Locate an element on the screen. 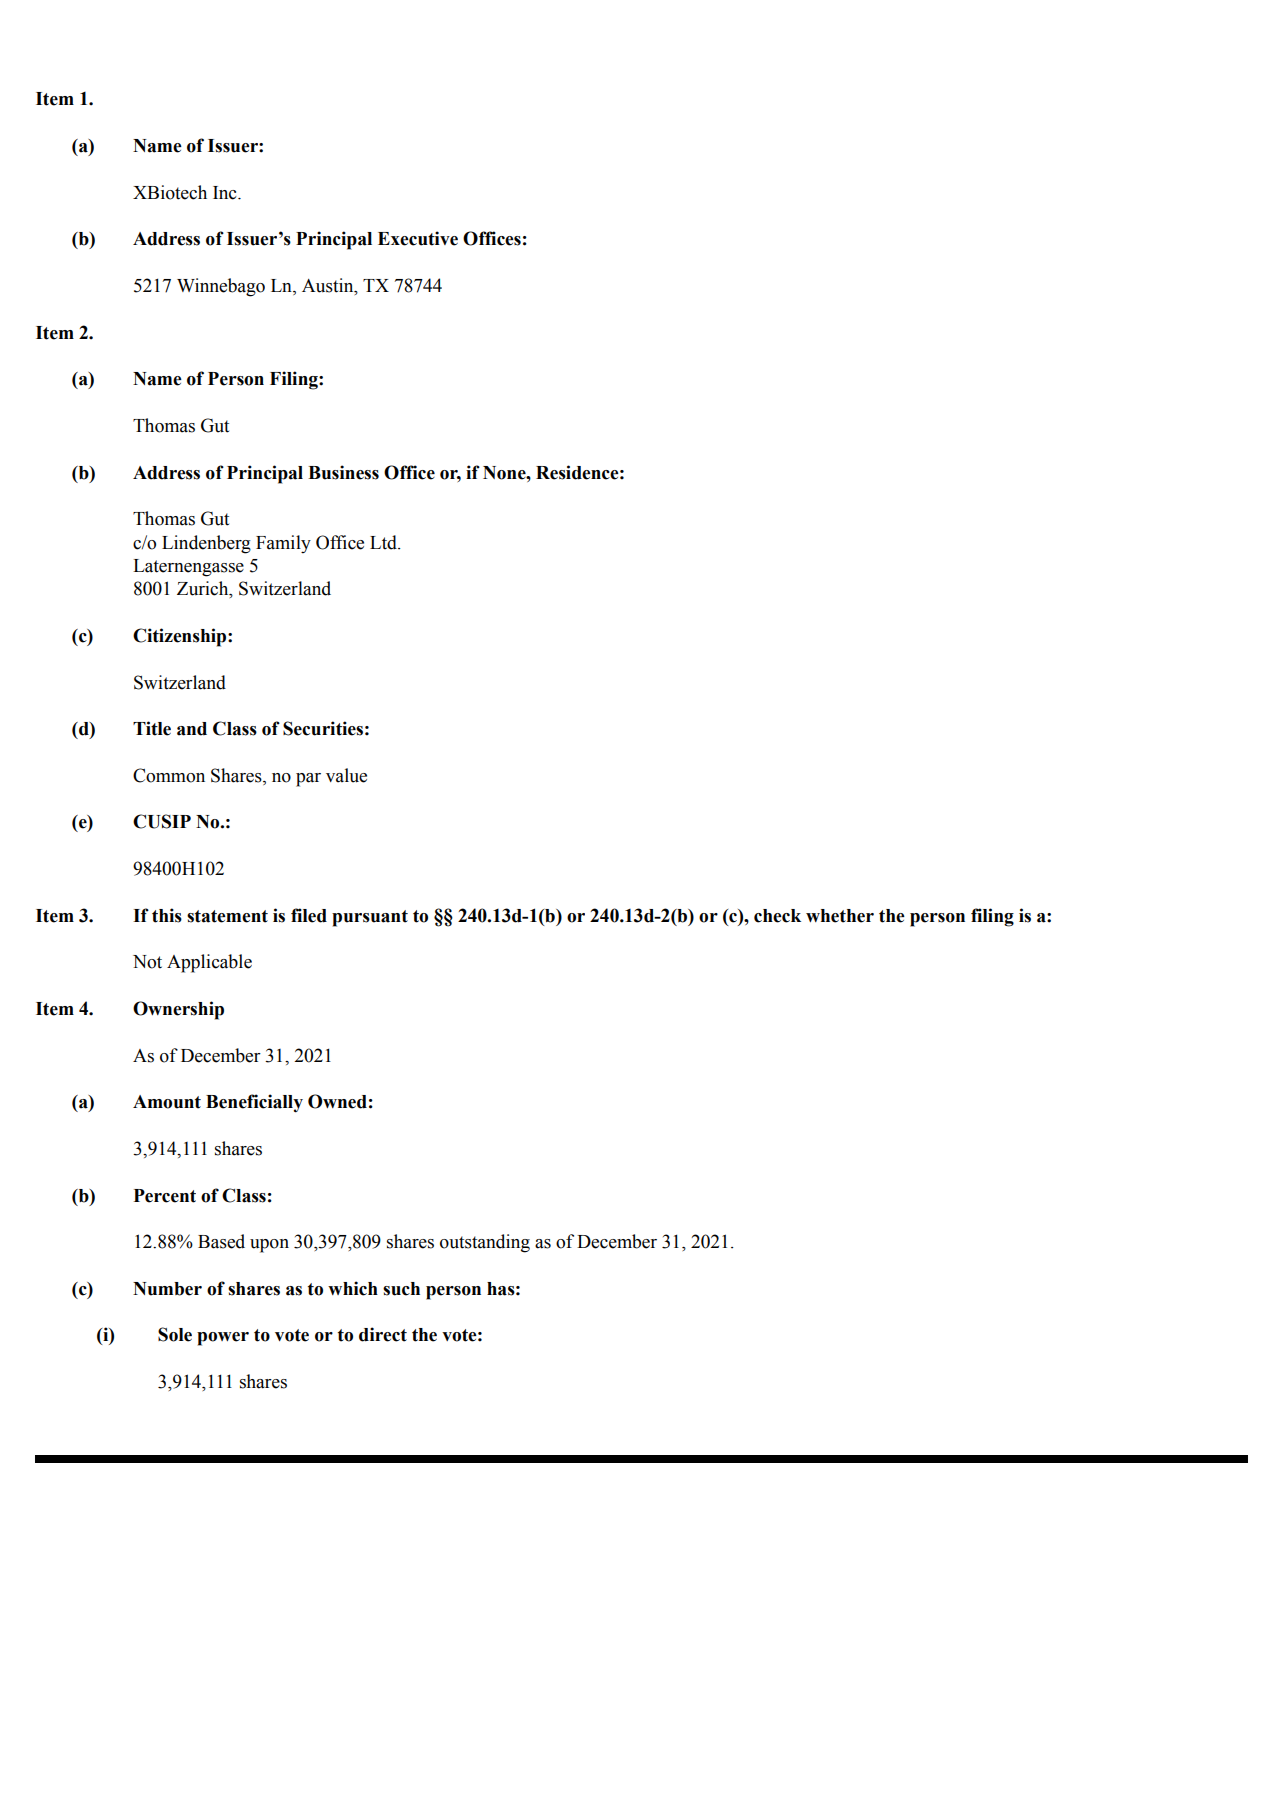 This screenshot has width=1285, height=1818. Applicable is located at coordinates (209, 963).
